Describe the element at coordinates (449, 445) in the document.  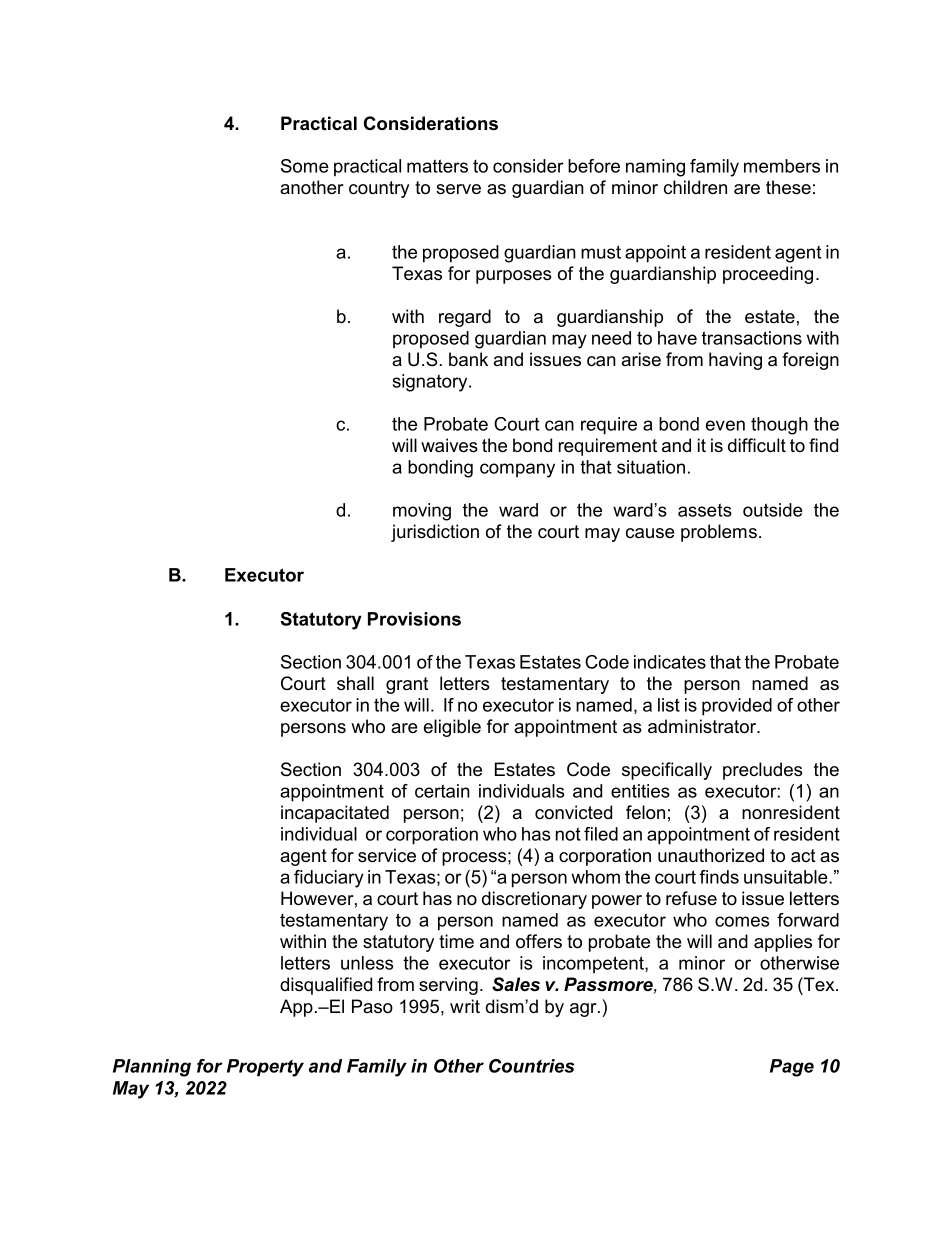
I see `waives` at that location.
